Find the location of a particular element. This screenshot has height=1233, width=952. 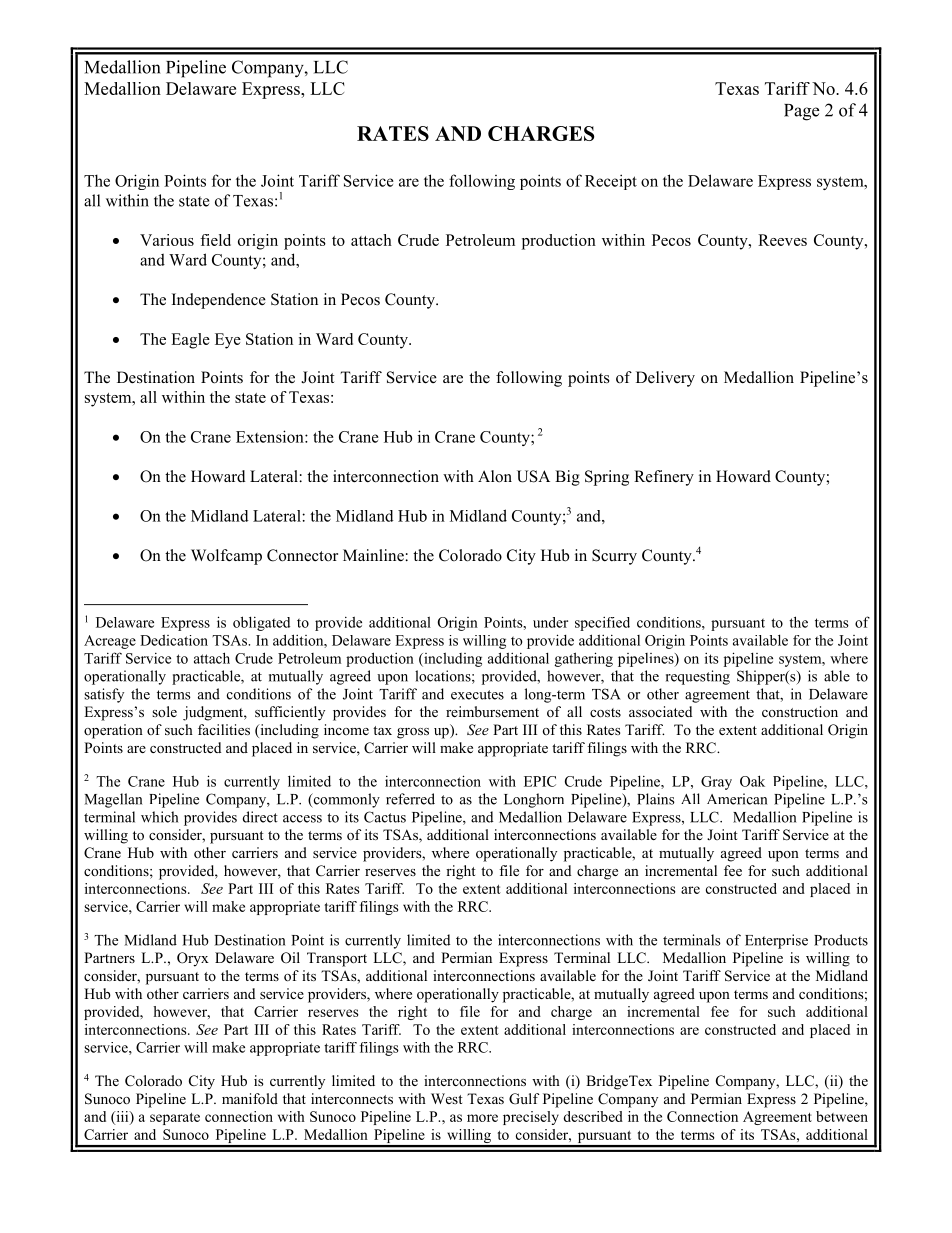

Receipt is located at coordinates (611, 182).
